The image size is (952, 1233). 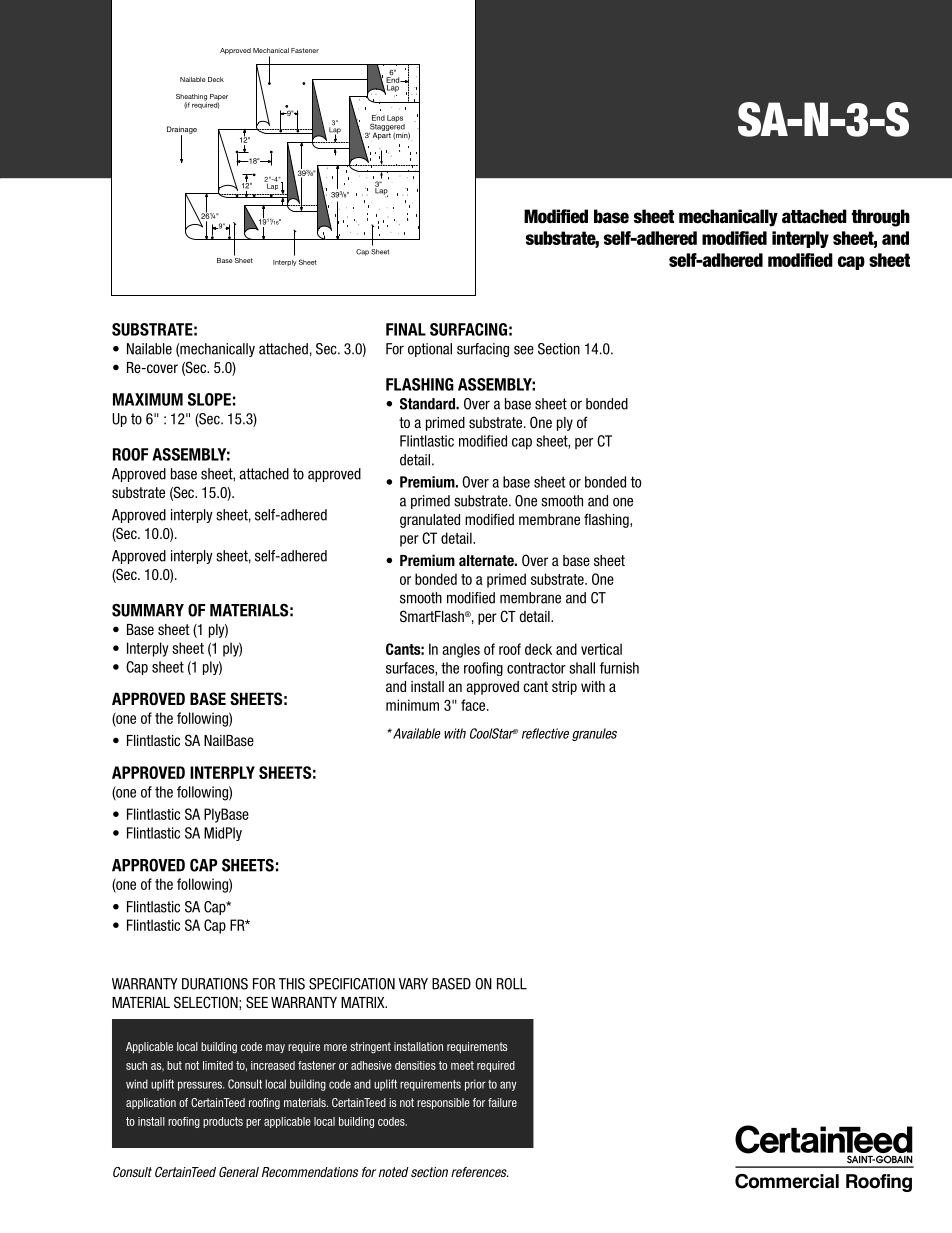 What do you see at coordinates (406, 329) in the document?
I see `FINAL` at bounding box center [406, 329].
